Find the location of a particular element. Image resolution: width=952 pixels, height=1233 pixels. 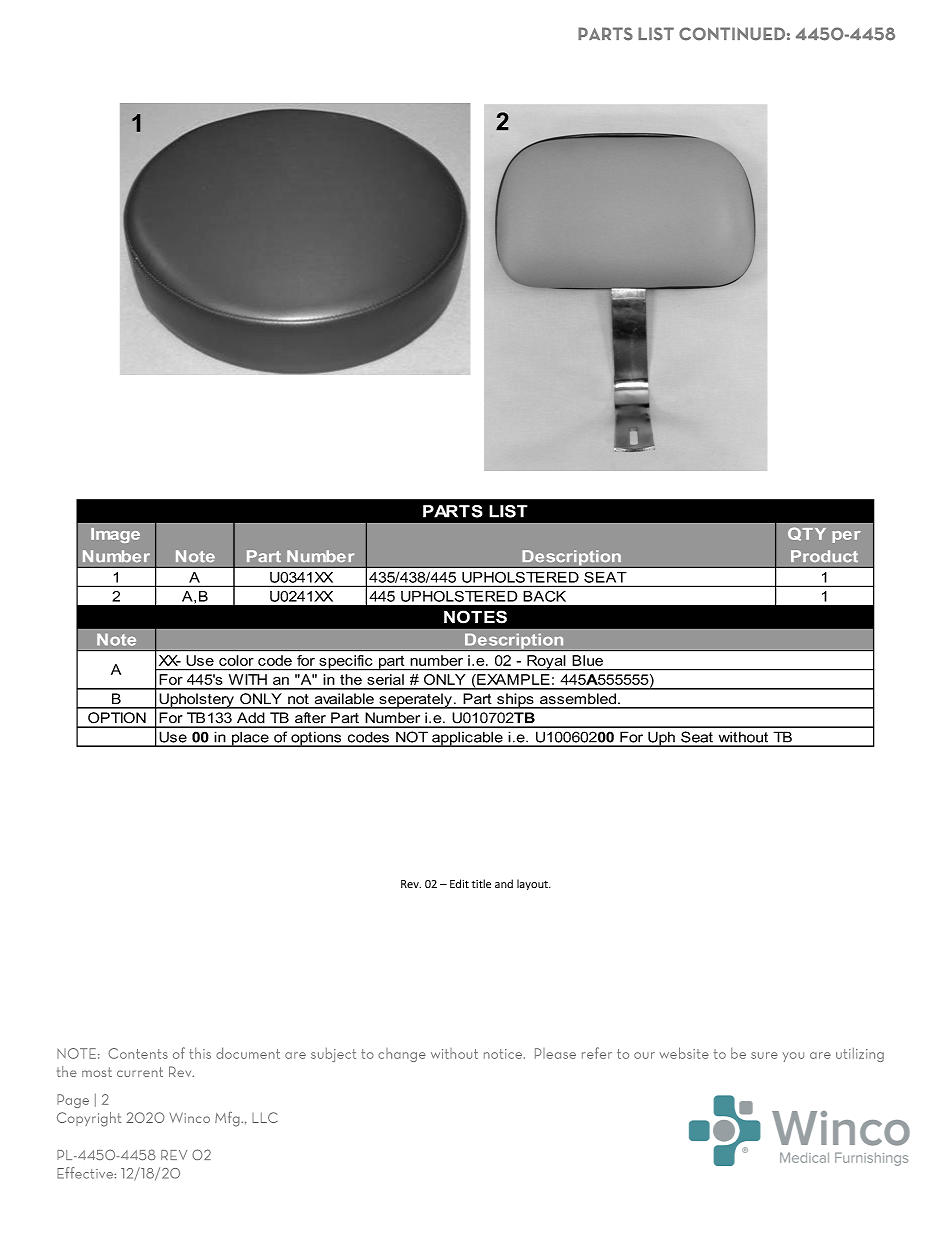

ships is located at coordinates (515, 701).
